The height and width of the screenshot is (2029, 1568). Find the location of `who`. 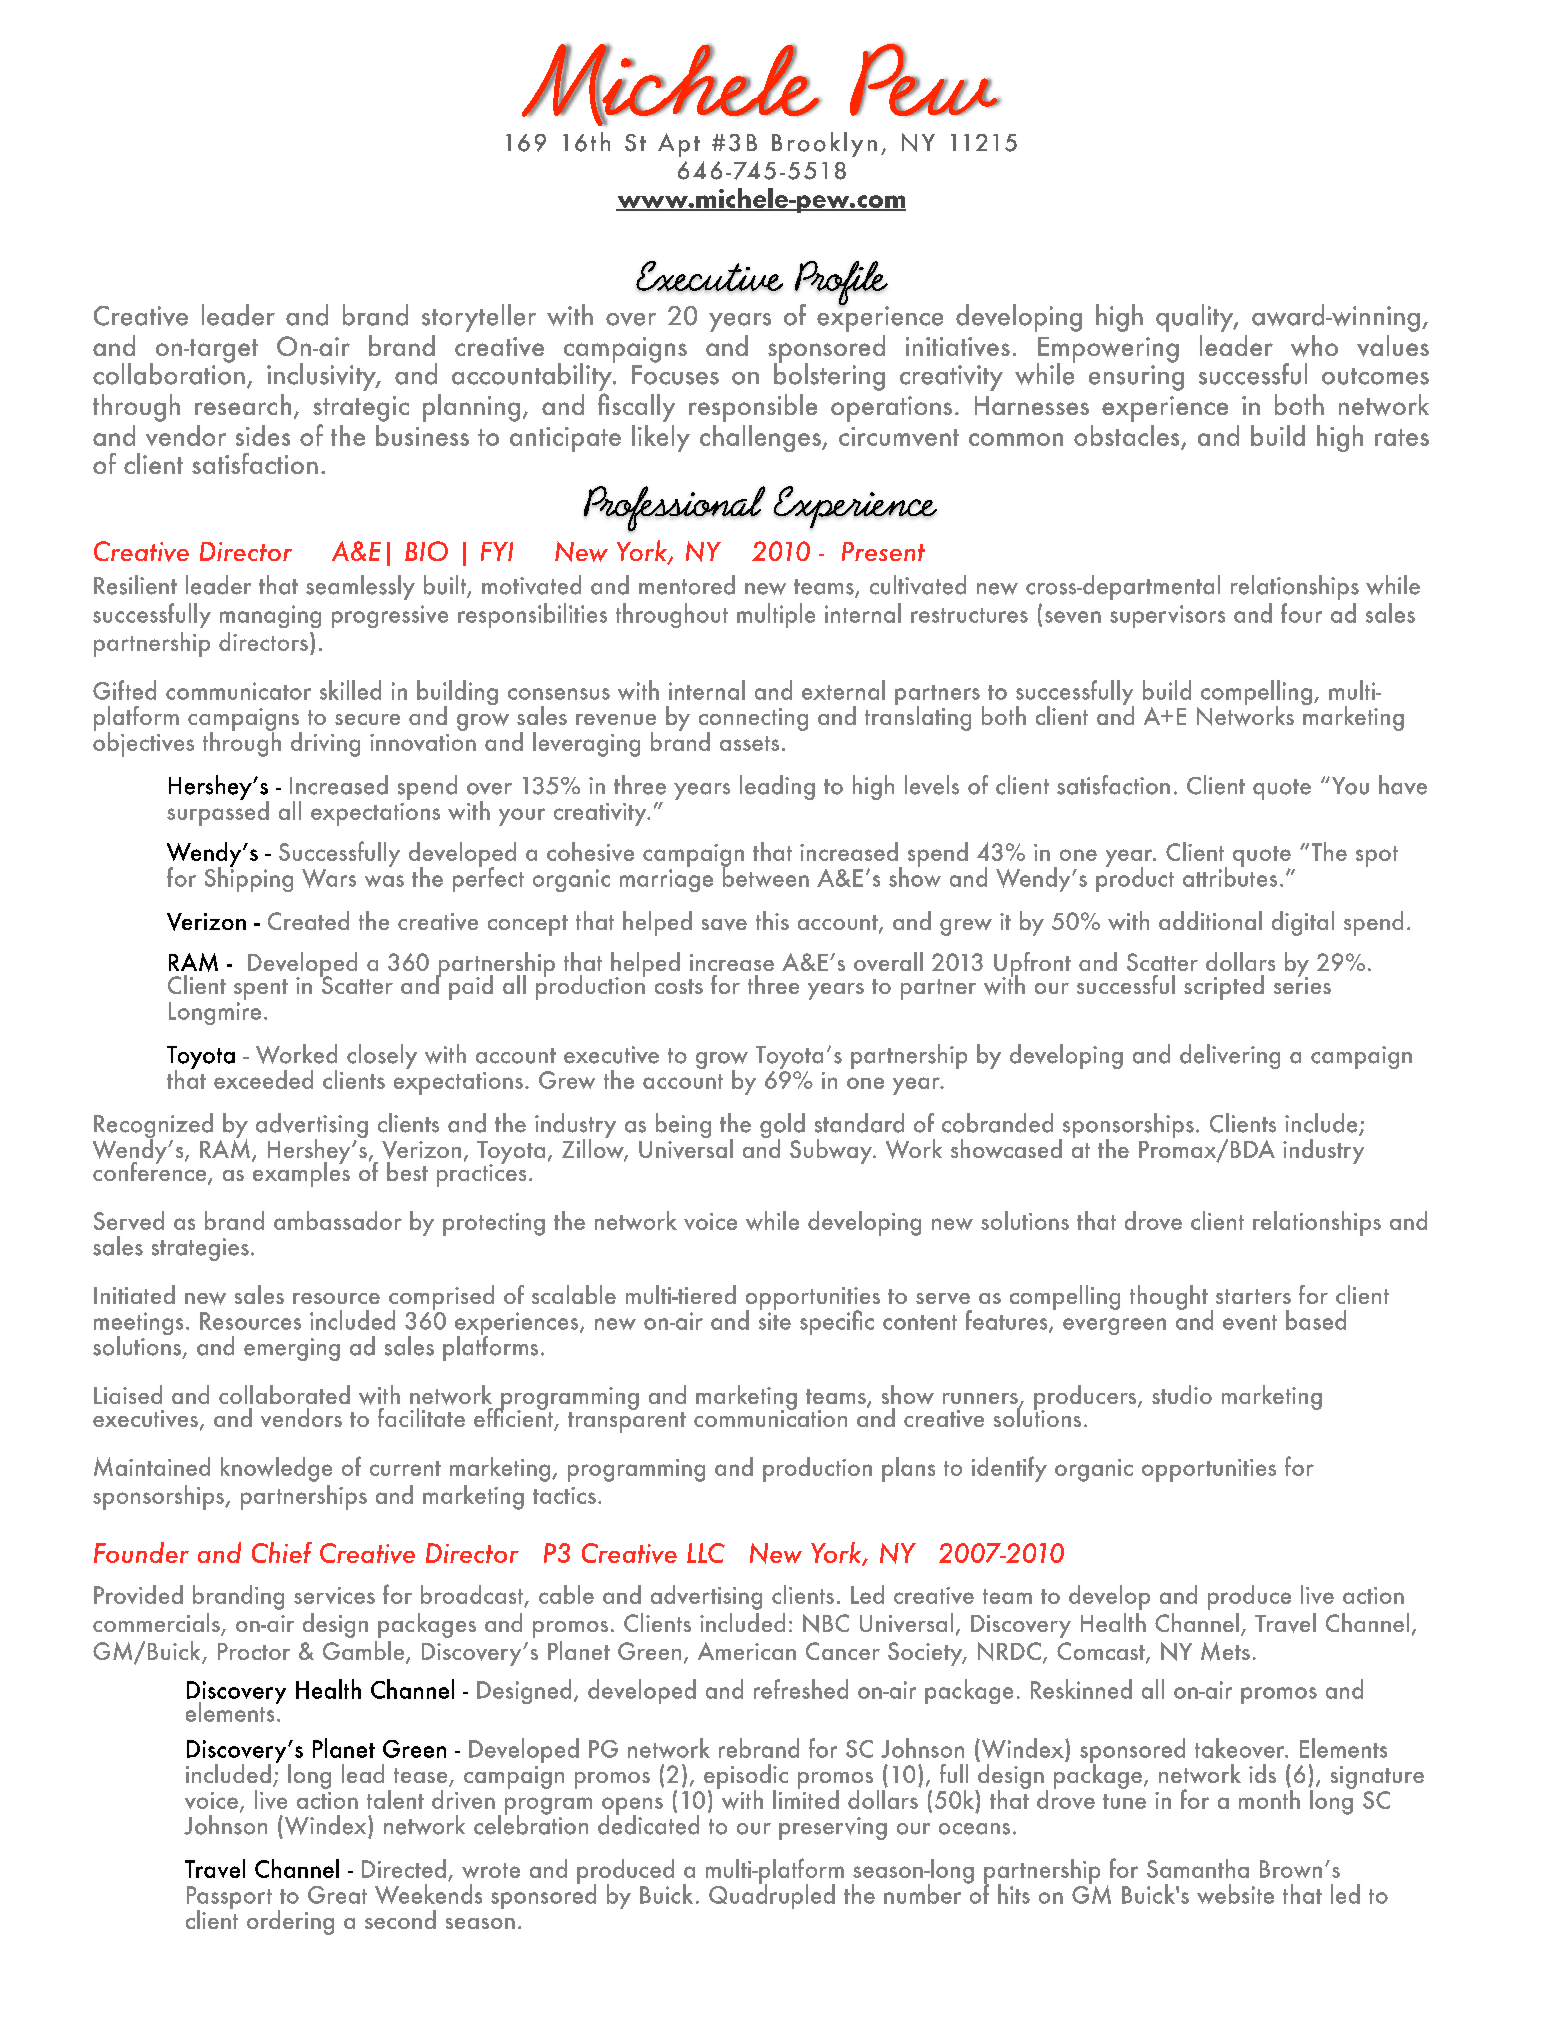

who is located at coordinates (1314, 346).
